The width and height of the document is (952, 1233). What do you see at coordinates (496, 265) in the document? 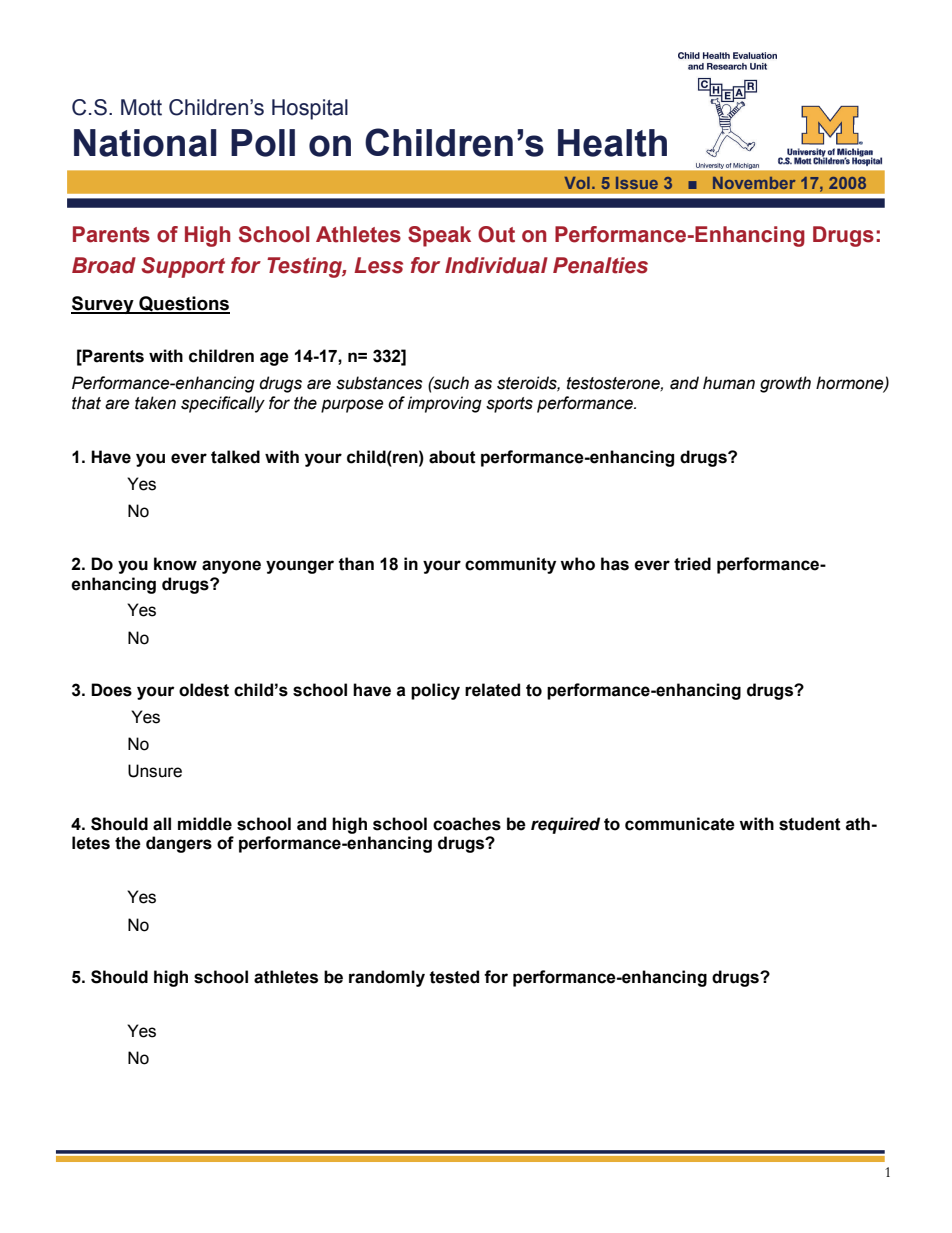
I see `Individual` at bounding box center [496, 265].
